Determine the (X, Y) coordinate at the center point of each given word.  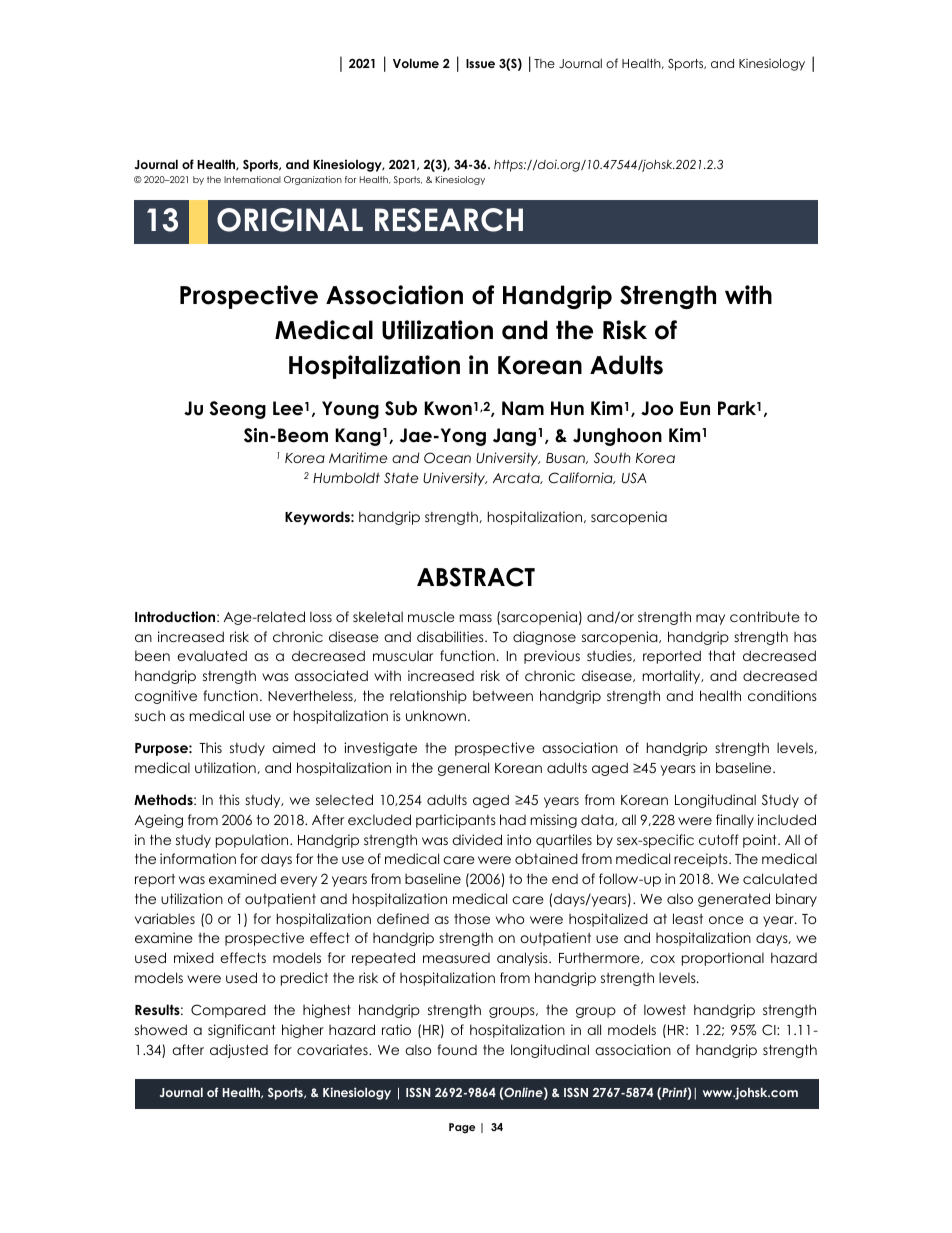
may (710, 619)
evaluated (212, 655)
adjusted (239, 1051)
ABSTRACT (476, 577)
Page (462, 1128)
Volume (416, 63)
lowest (665, 1010)
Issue (480, 63)
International (252, 179)
